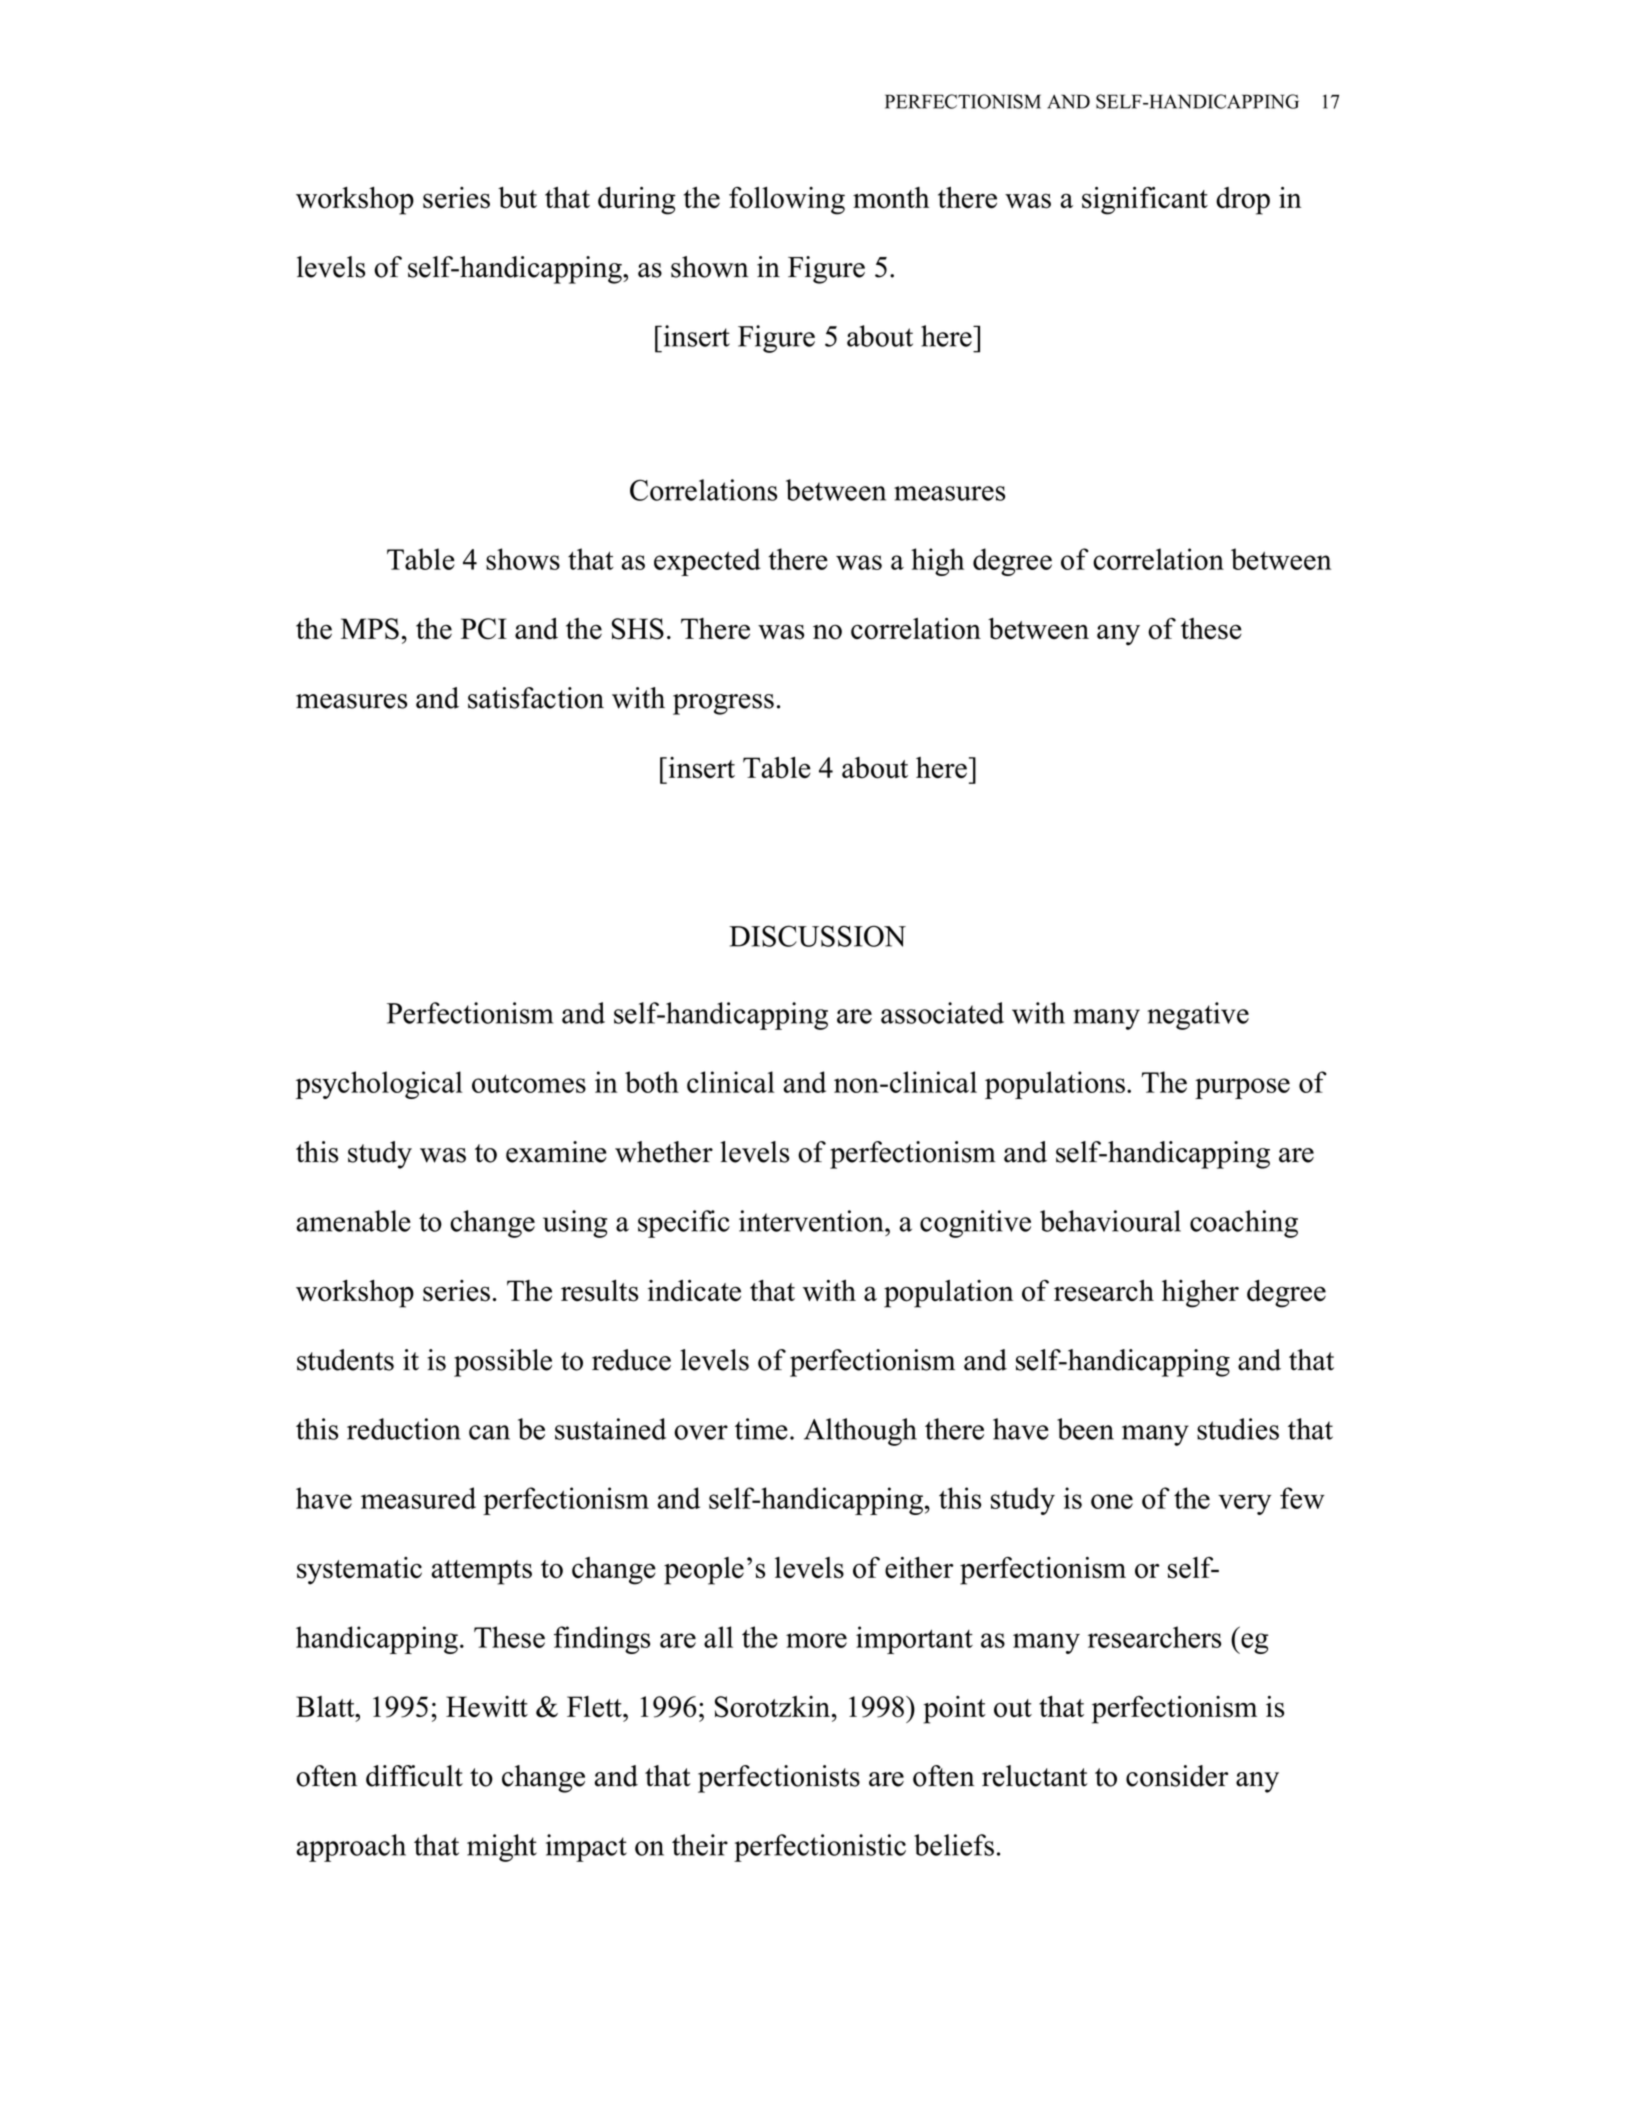  I want to click on difficult, so click(414, 1776).
